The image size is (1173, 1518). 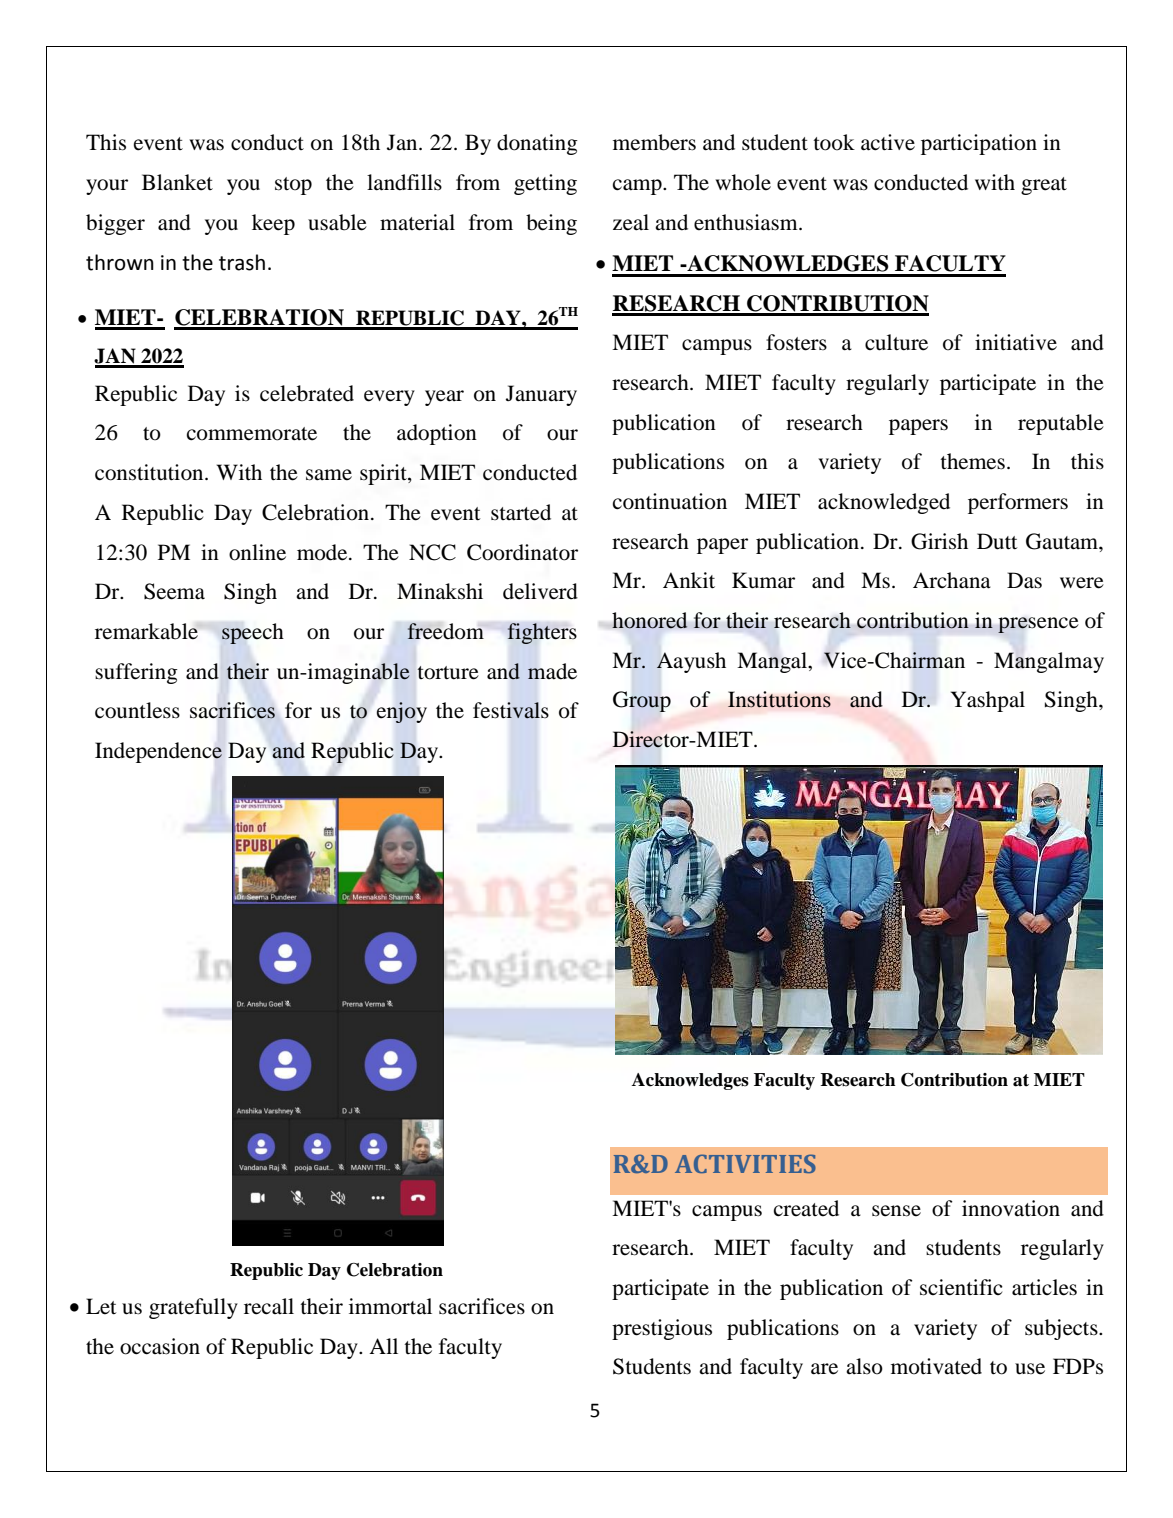 I want to click on Independence, so click(x=158, y=752).
